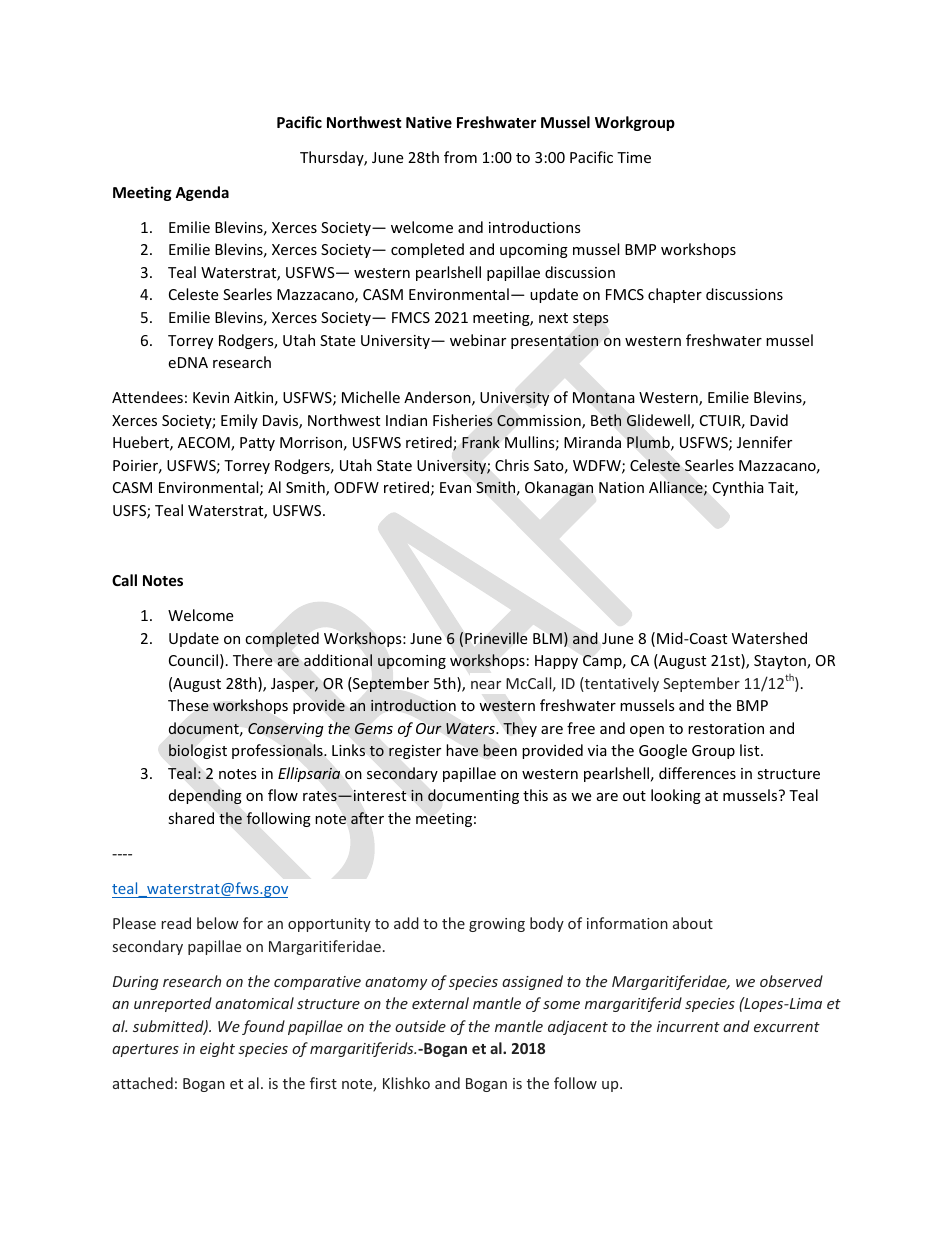 The image size is (952, 1233). What do you see at coordinates (697, 773) in the screenshot?
I see `differences` at bounding box center [697, 773].
